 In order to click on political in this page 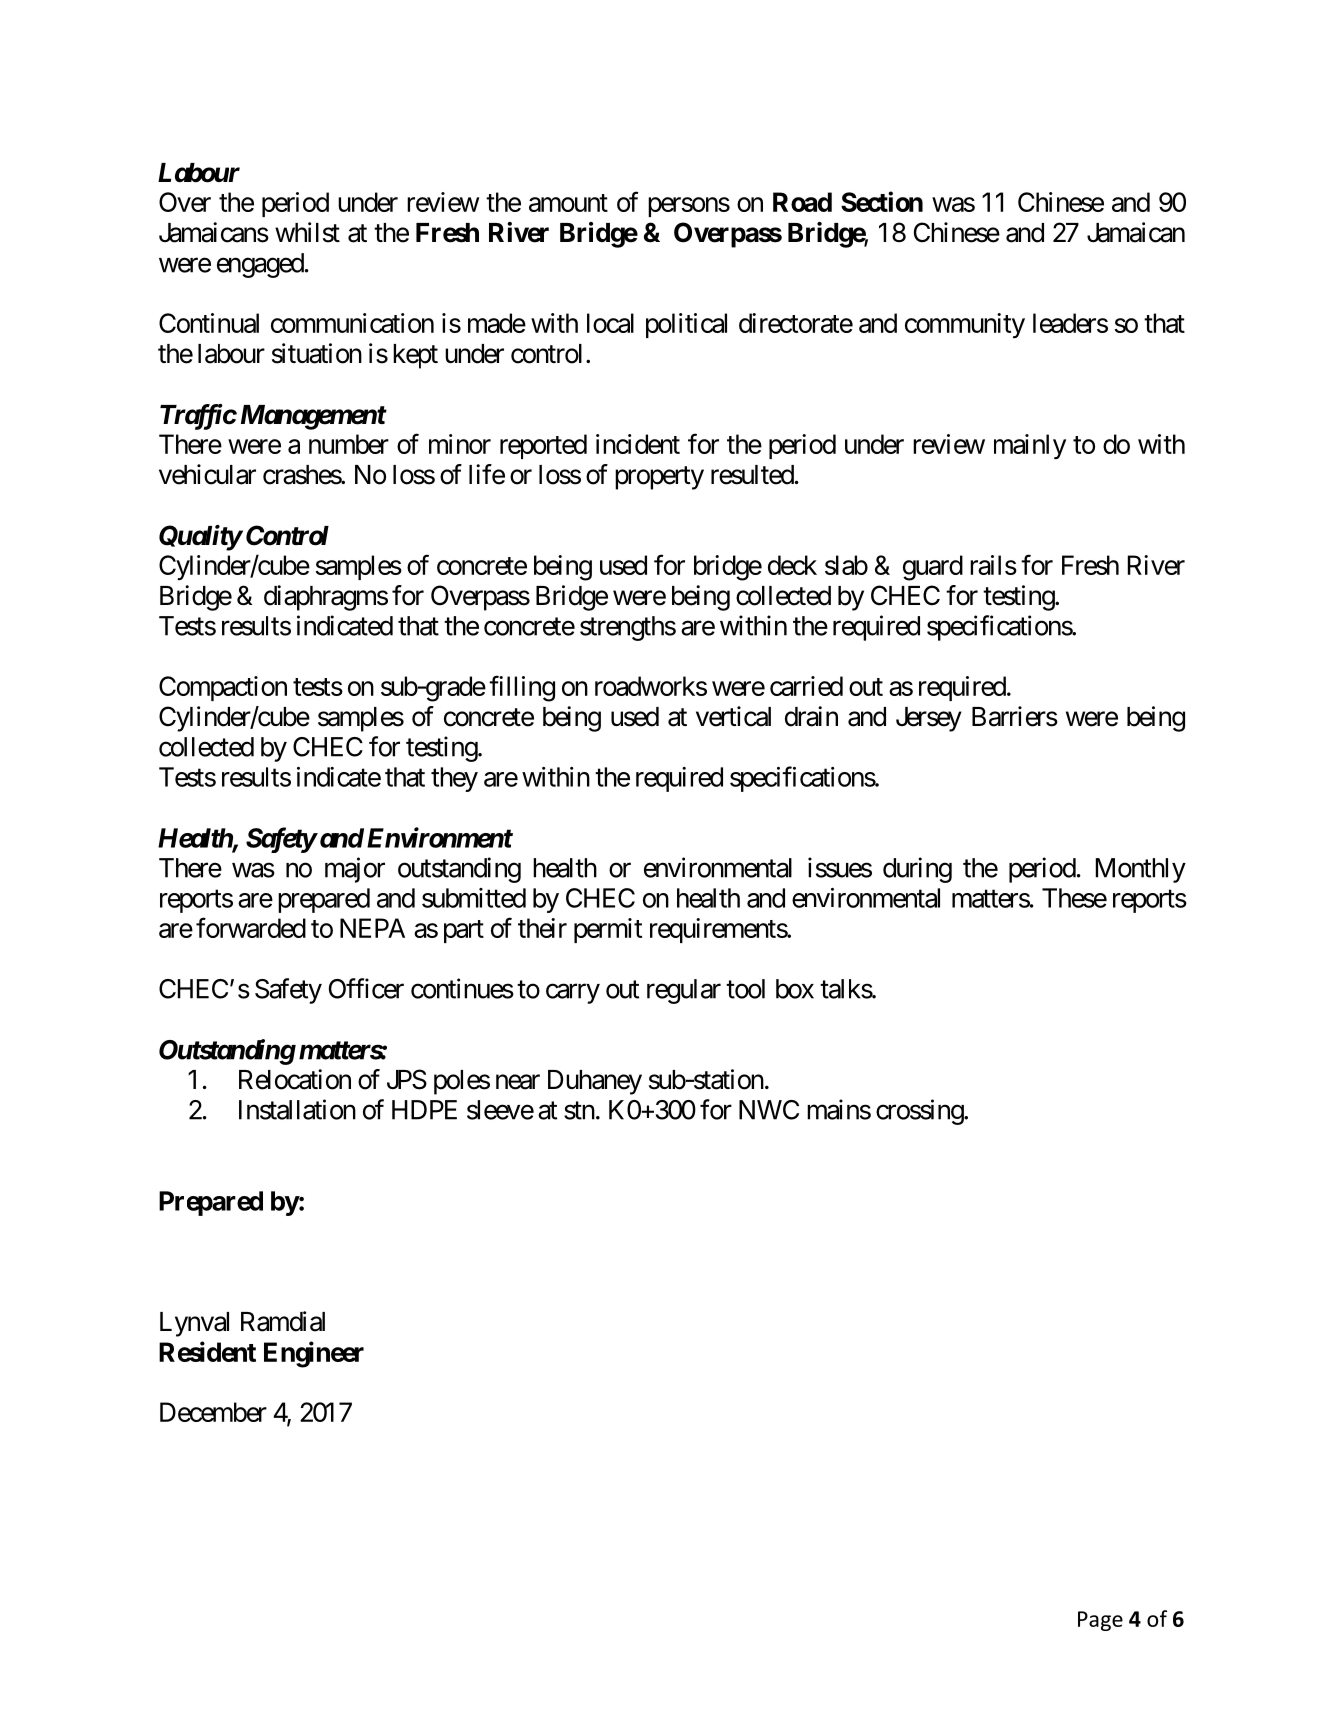, I will do `click(686, 325)`.
